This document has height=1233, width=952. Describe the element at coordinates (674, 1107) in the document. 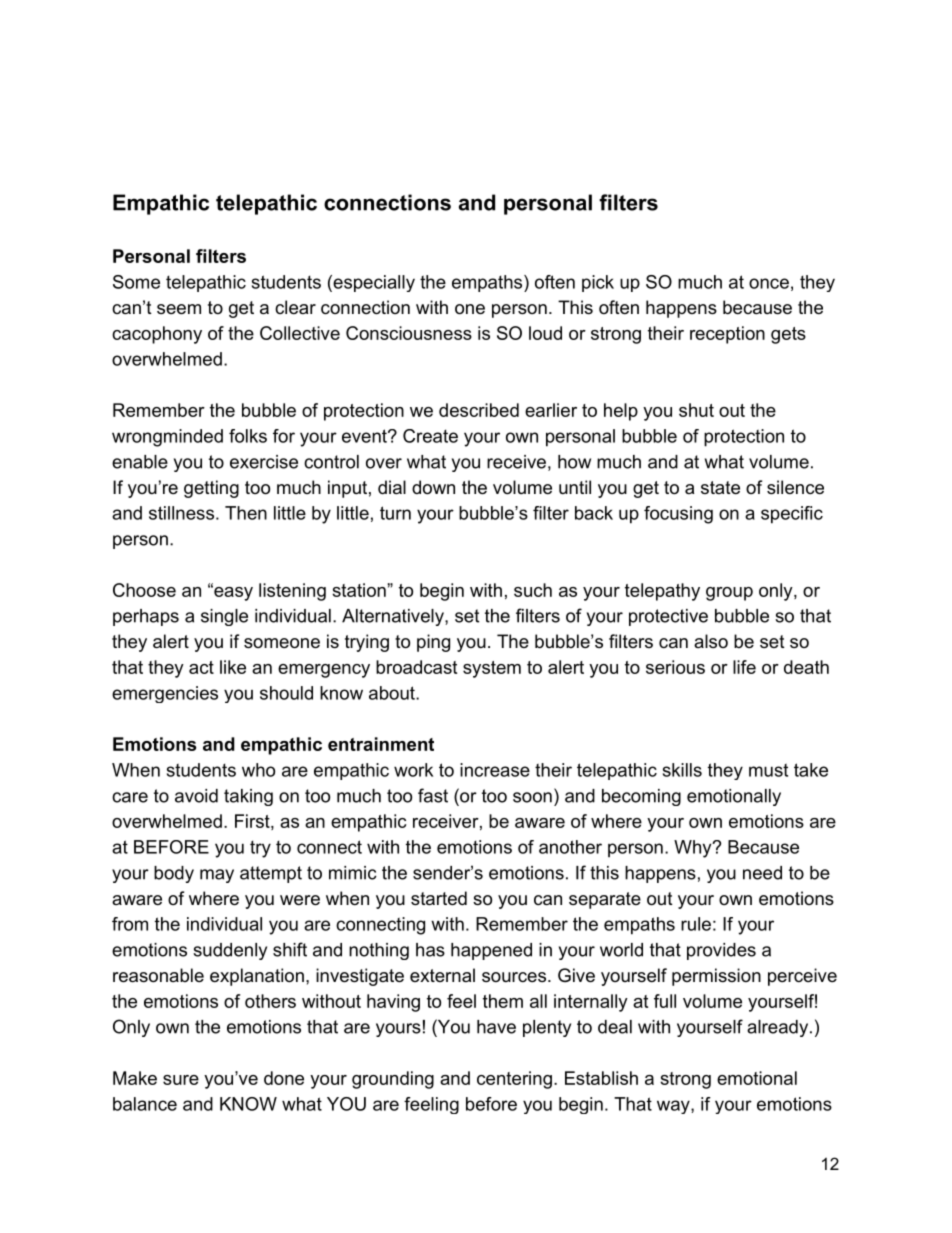

I see `way` at that location.
